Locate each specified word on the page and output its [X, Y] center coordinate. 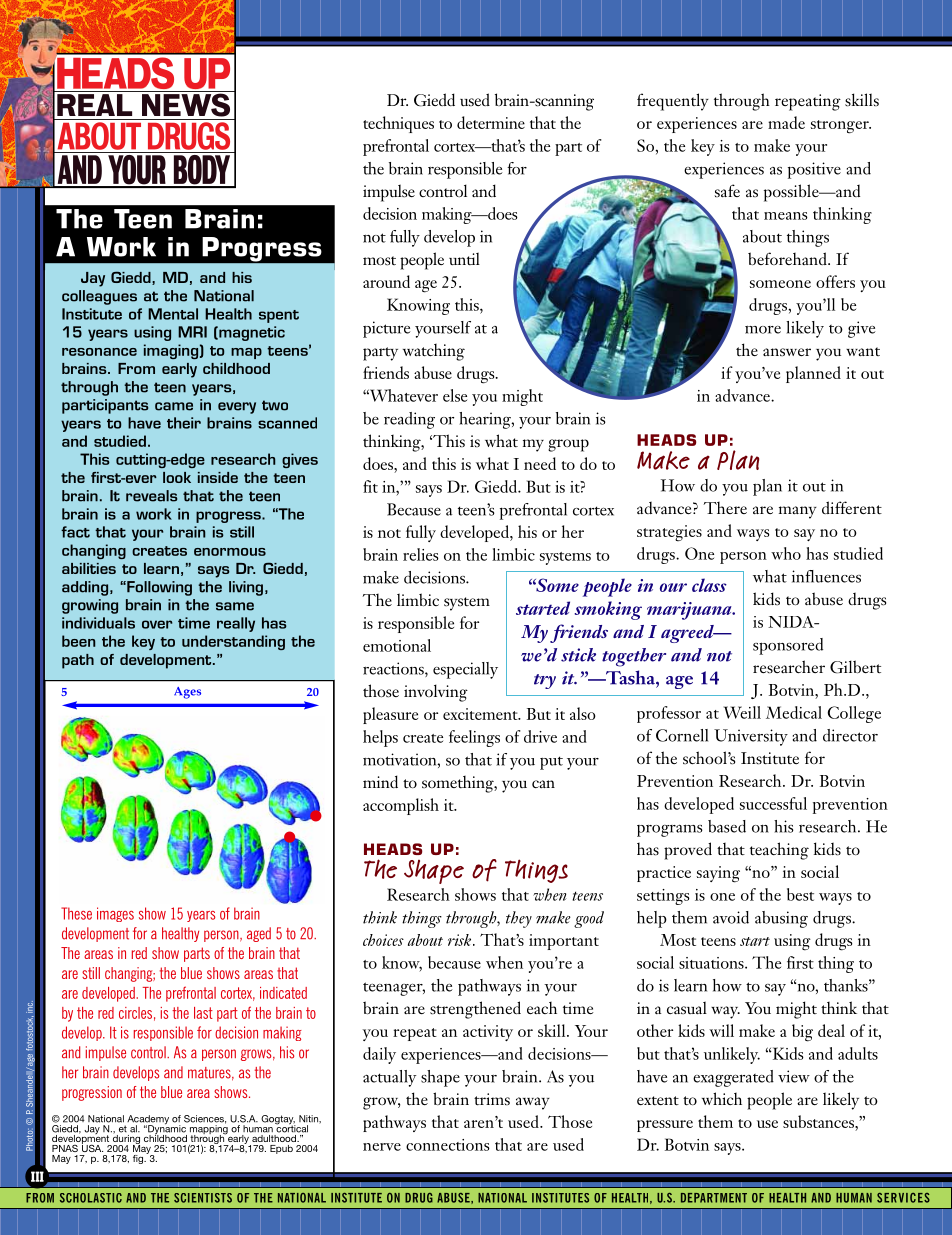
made [786, 122]
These [76, 913]
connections [448, 1145]
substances [819, 1121]
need [540, 463]
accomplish [401, 806]
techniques [398, 124]
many [798, 512]
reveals [151, 496]
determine [491, 122]
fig [139, 1159]
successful [773, 803]
